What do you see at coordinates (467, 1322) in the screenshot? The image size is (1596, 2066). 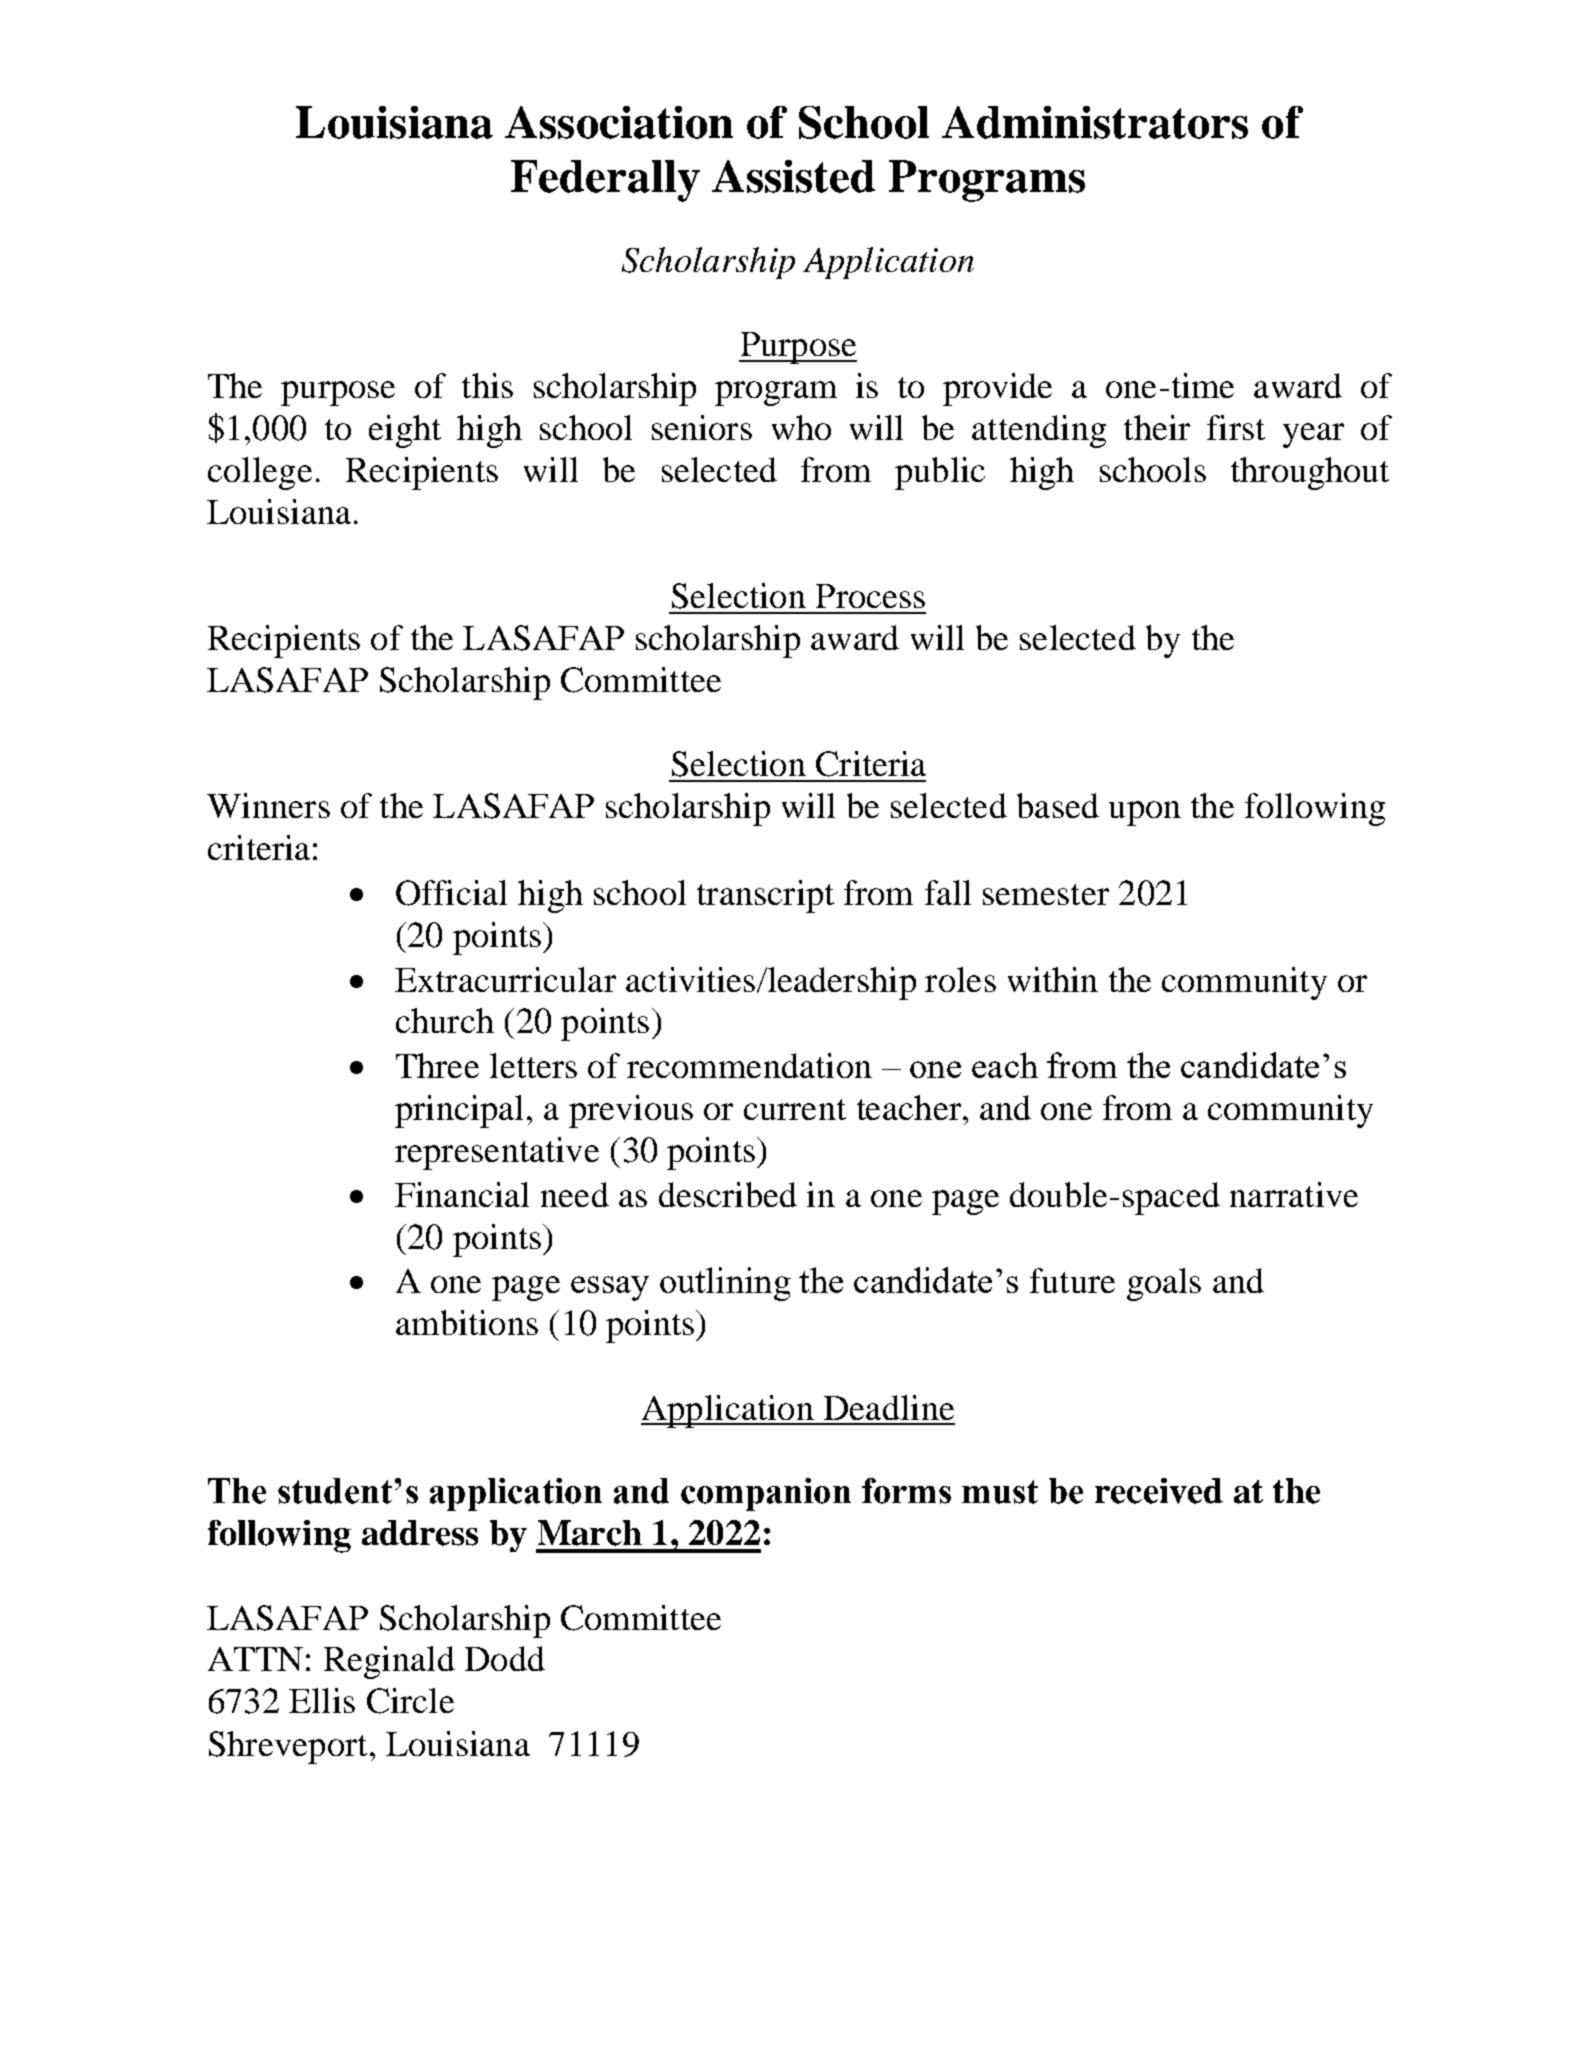 I see `ambitions` at bounding box center [467, 1322].
